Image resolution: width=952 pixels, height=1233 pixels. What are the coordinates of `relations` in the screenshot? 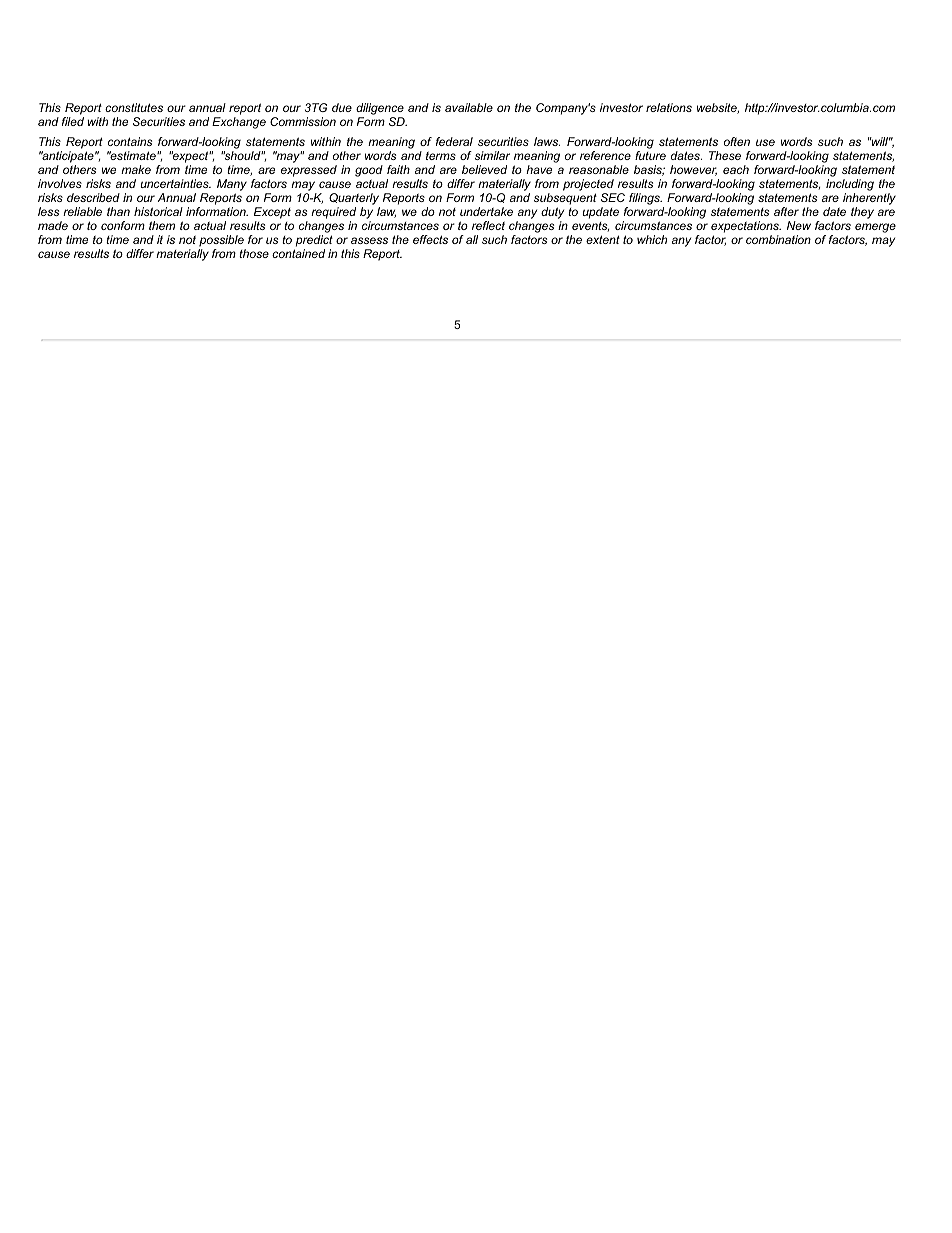 It's located at (669, 107).
